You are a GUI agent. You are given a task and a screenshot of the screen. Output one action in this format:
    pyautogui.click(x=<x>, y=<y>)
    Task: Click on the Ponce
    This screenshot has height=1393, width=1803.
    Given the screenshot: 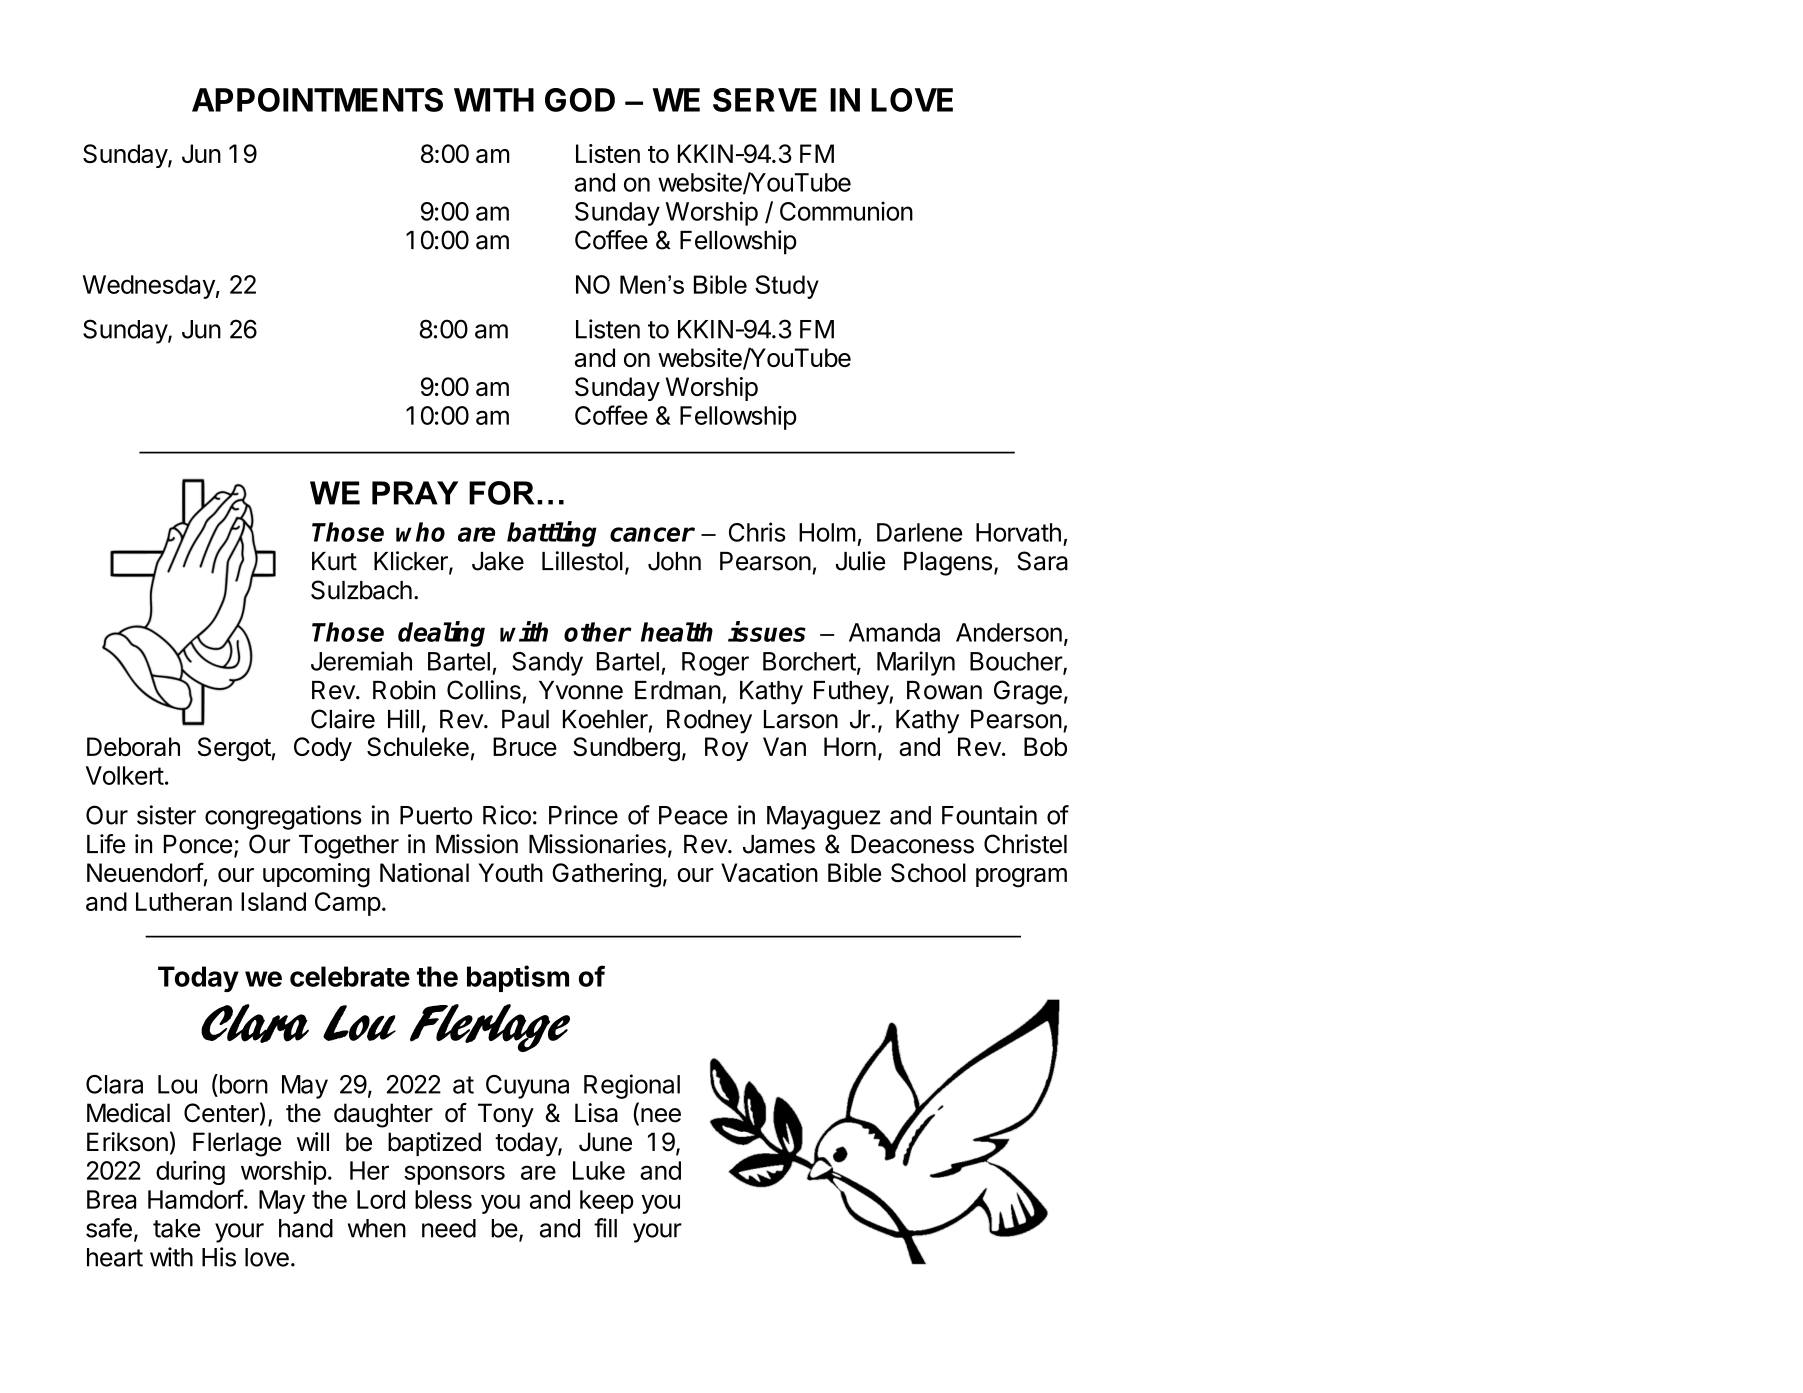 What is the action you would take?
    pyautogui.click(x=198, y=844)
